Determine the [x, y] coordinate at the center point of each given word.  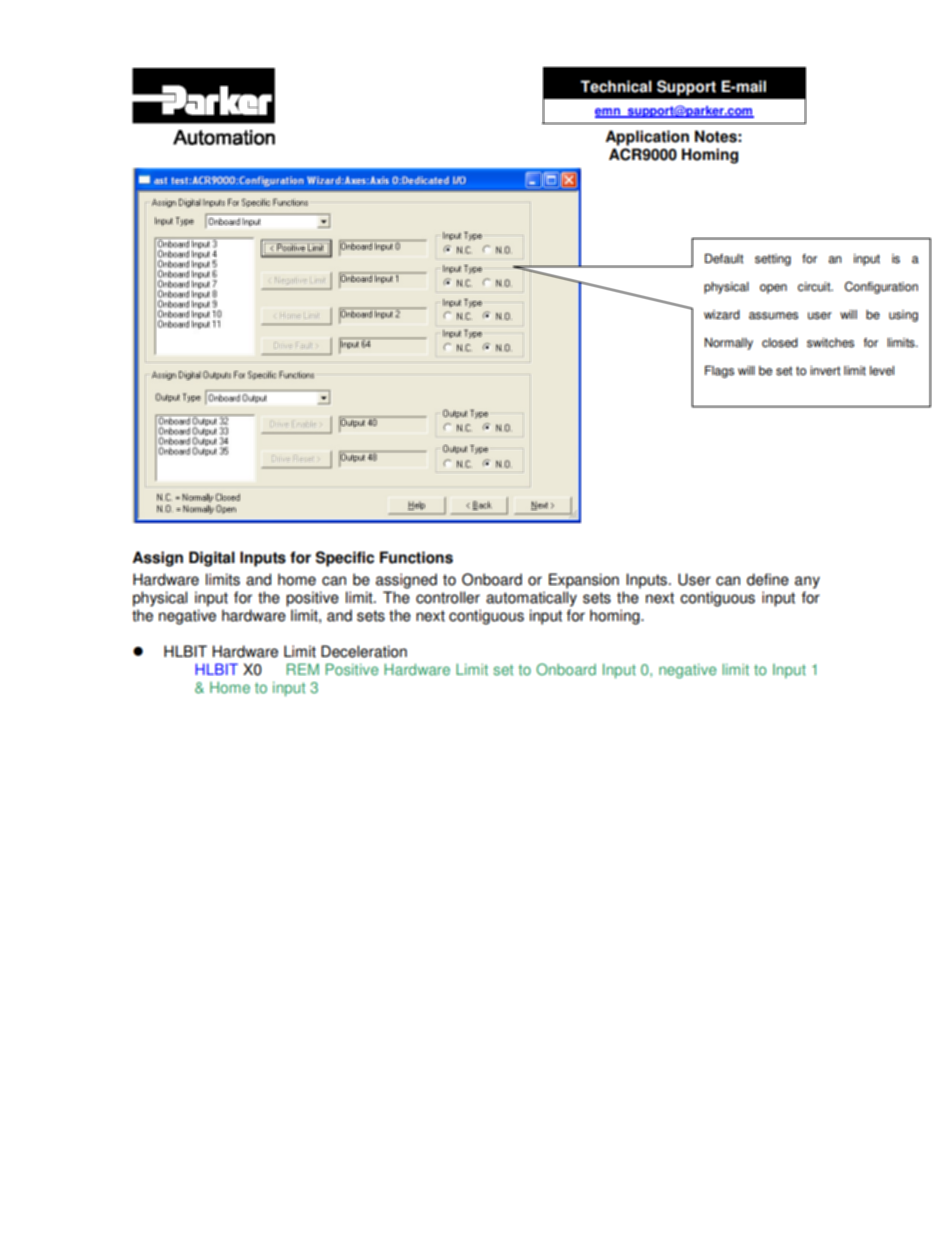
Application [647, 138]
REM [303, 669]
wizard [722, 315]
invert [825, 371]
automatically [531, 599]
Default [724, 259]
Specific [345, 559]
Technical [616, 86]
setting [773, 260]
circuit [815, 287]
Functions [416, 557]
